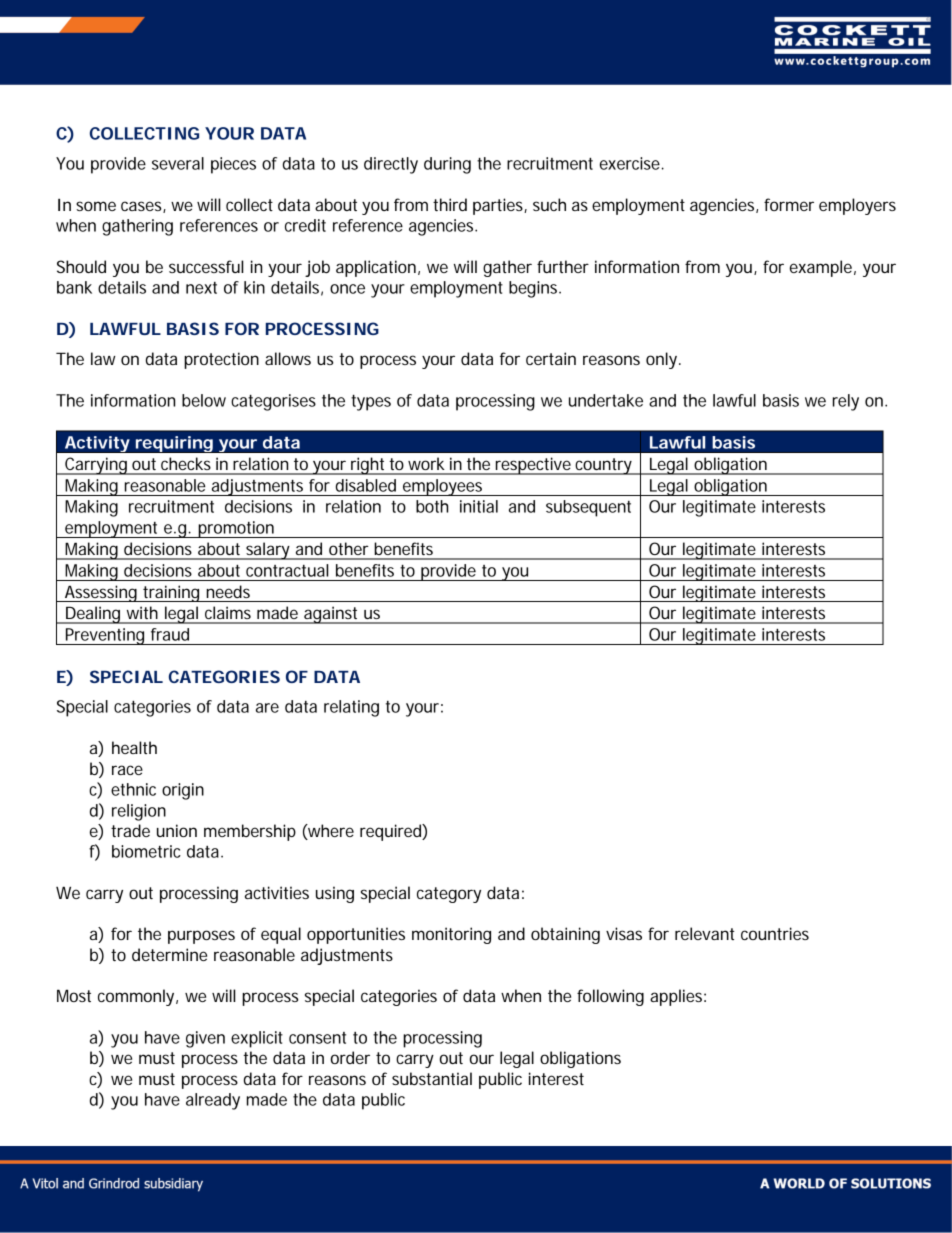 This screenshot has height=1233, width=952. Describe the element at coordinates (449, 895) in the screenshot. I see `category` at that location.
